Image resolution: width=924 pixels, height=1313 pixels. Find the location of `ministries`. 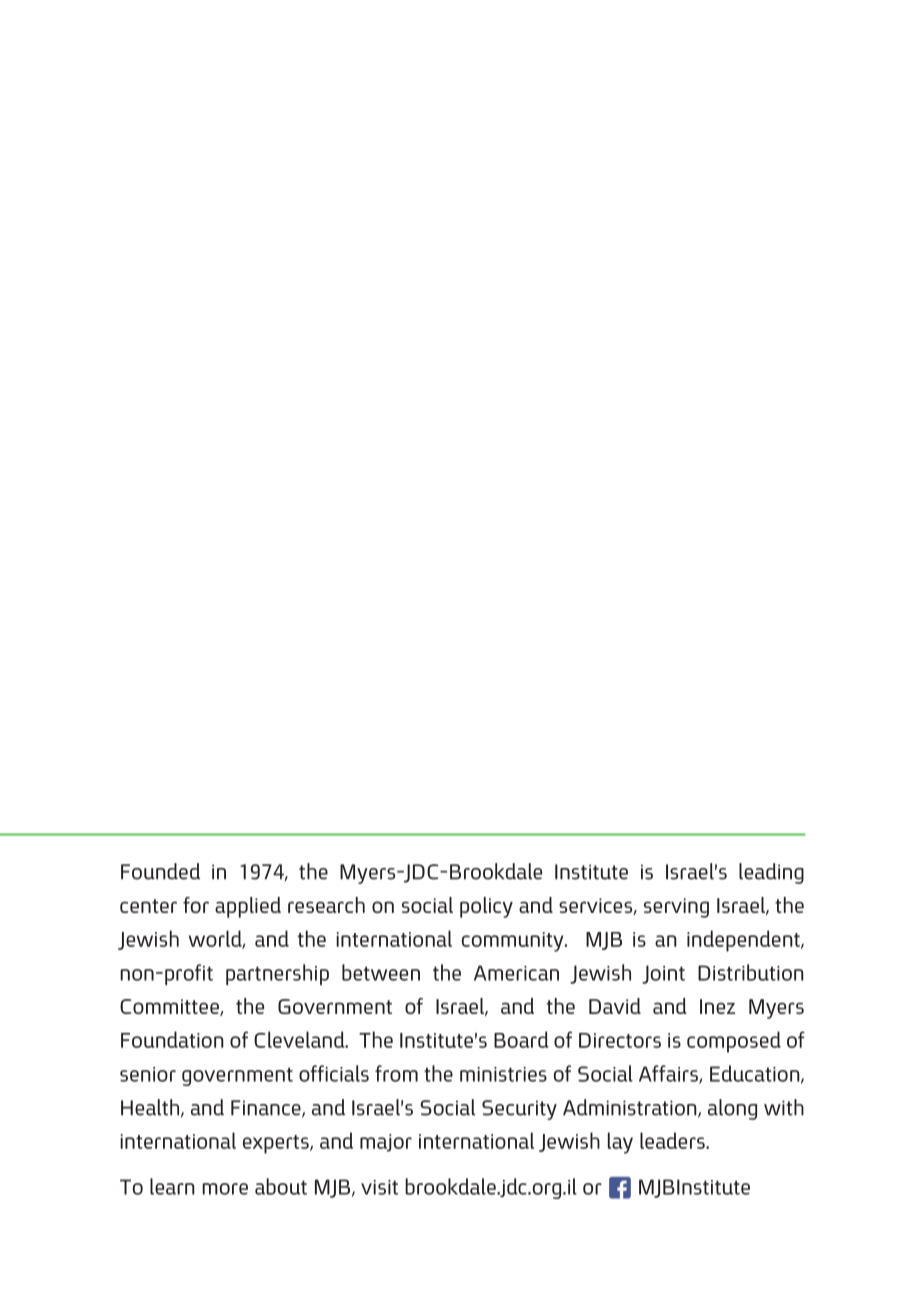

ministries is located at coordinates (503, 1074).
